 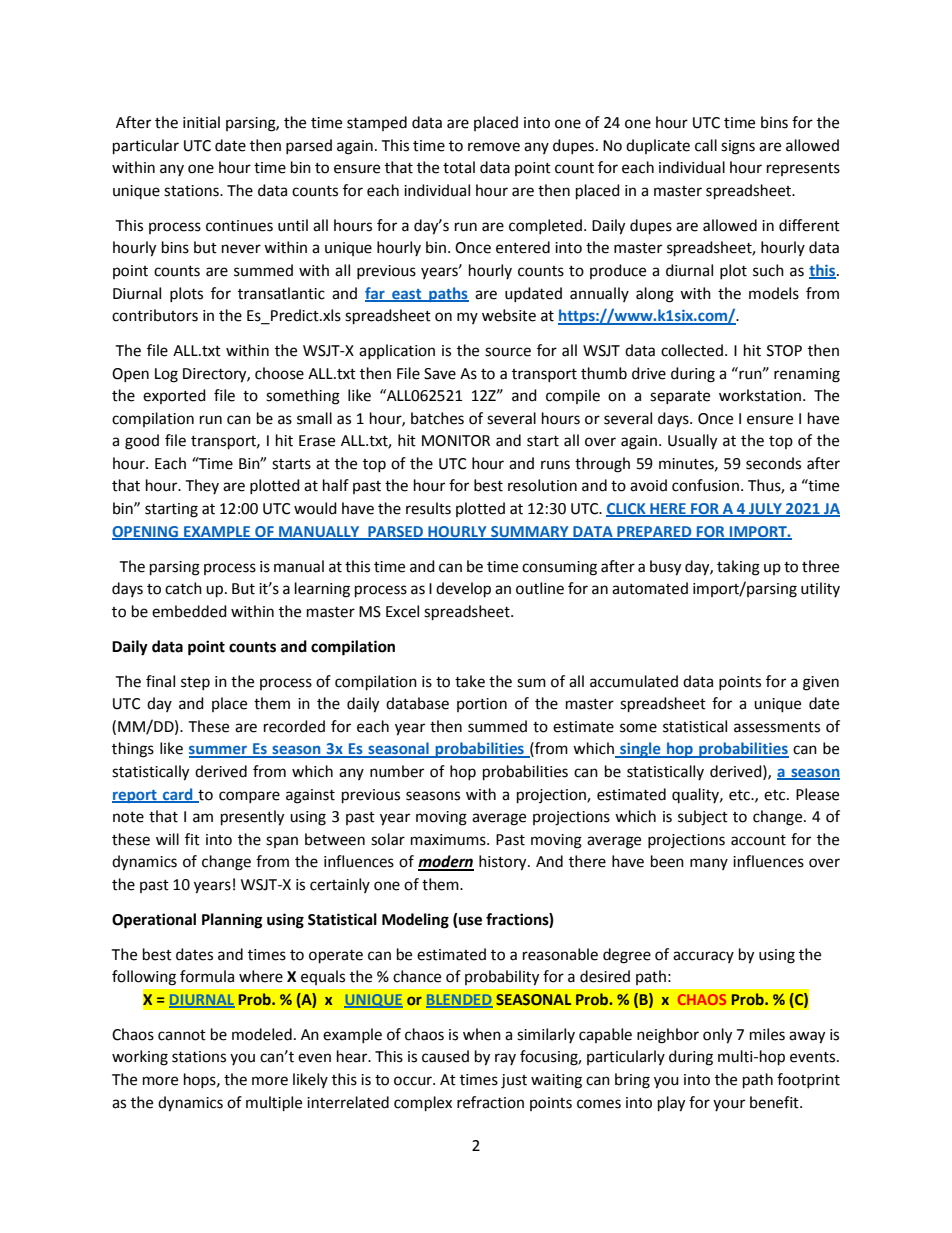 I want to click on signs, so click(x=738, y=147).
